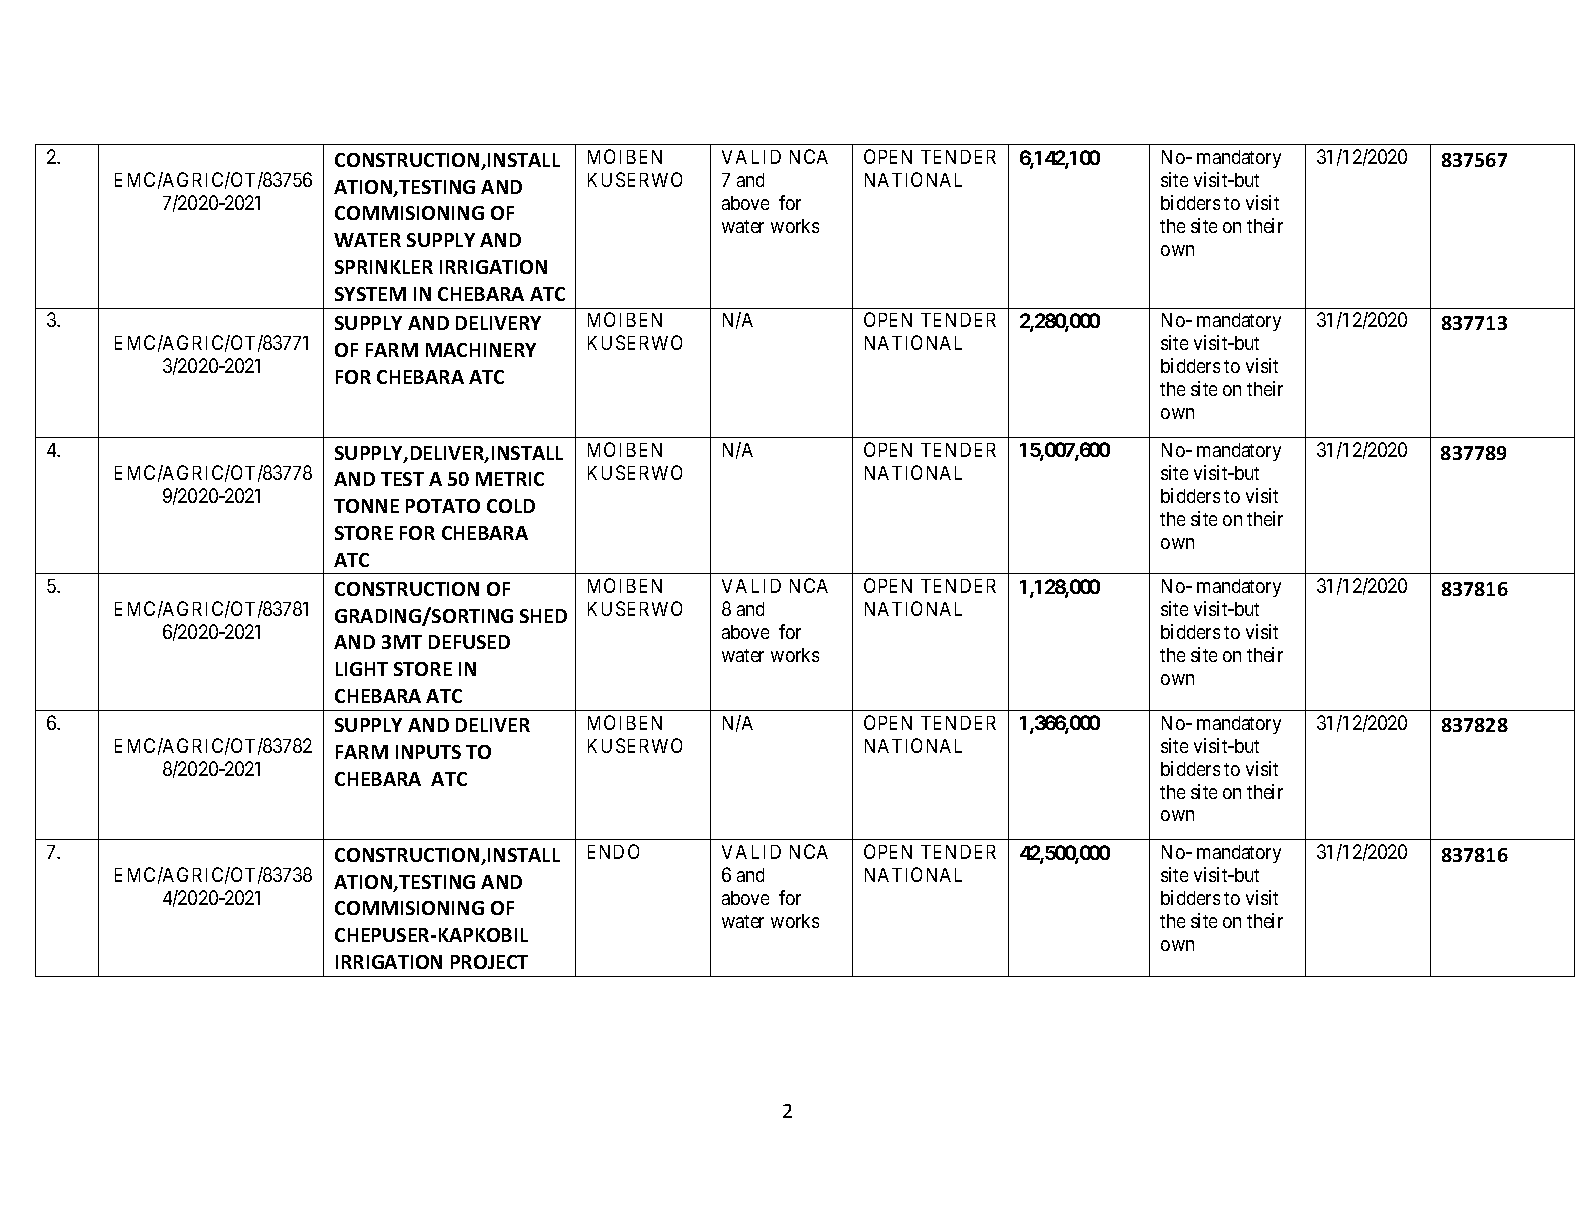  What do you see at coordinates (511, 506) in the screenshot?
I see `COLD` at bounding box center [511, 506].
